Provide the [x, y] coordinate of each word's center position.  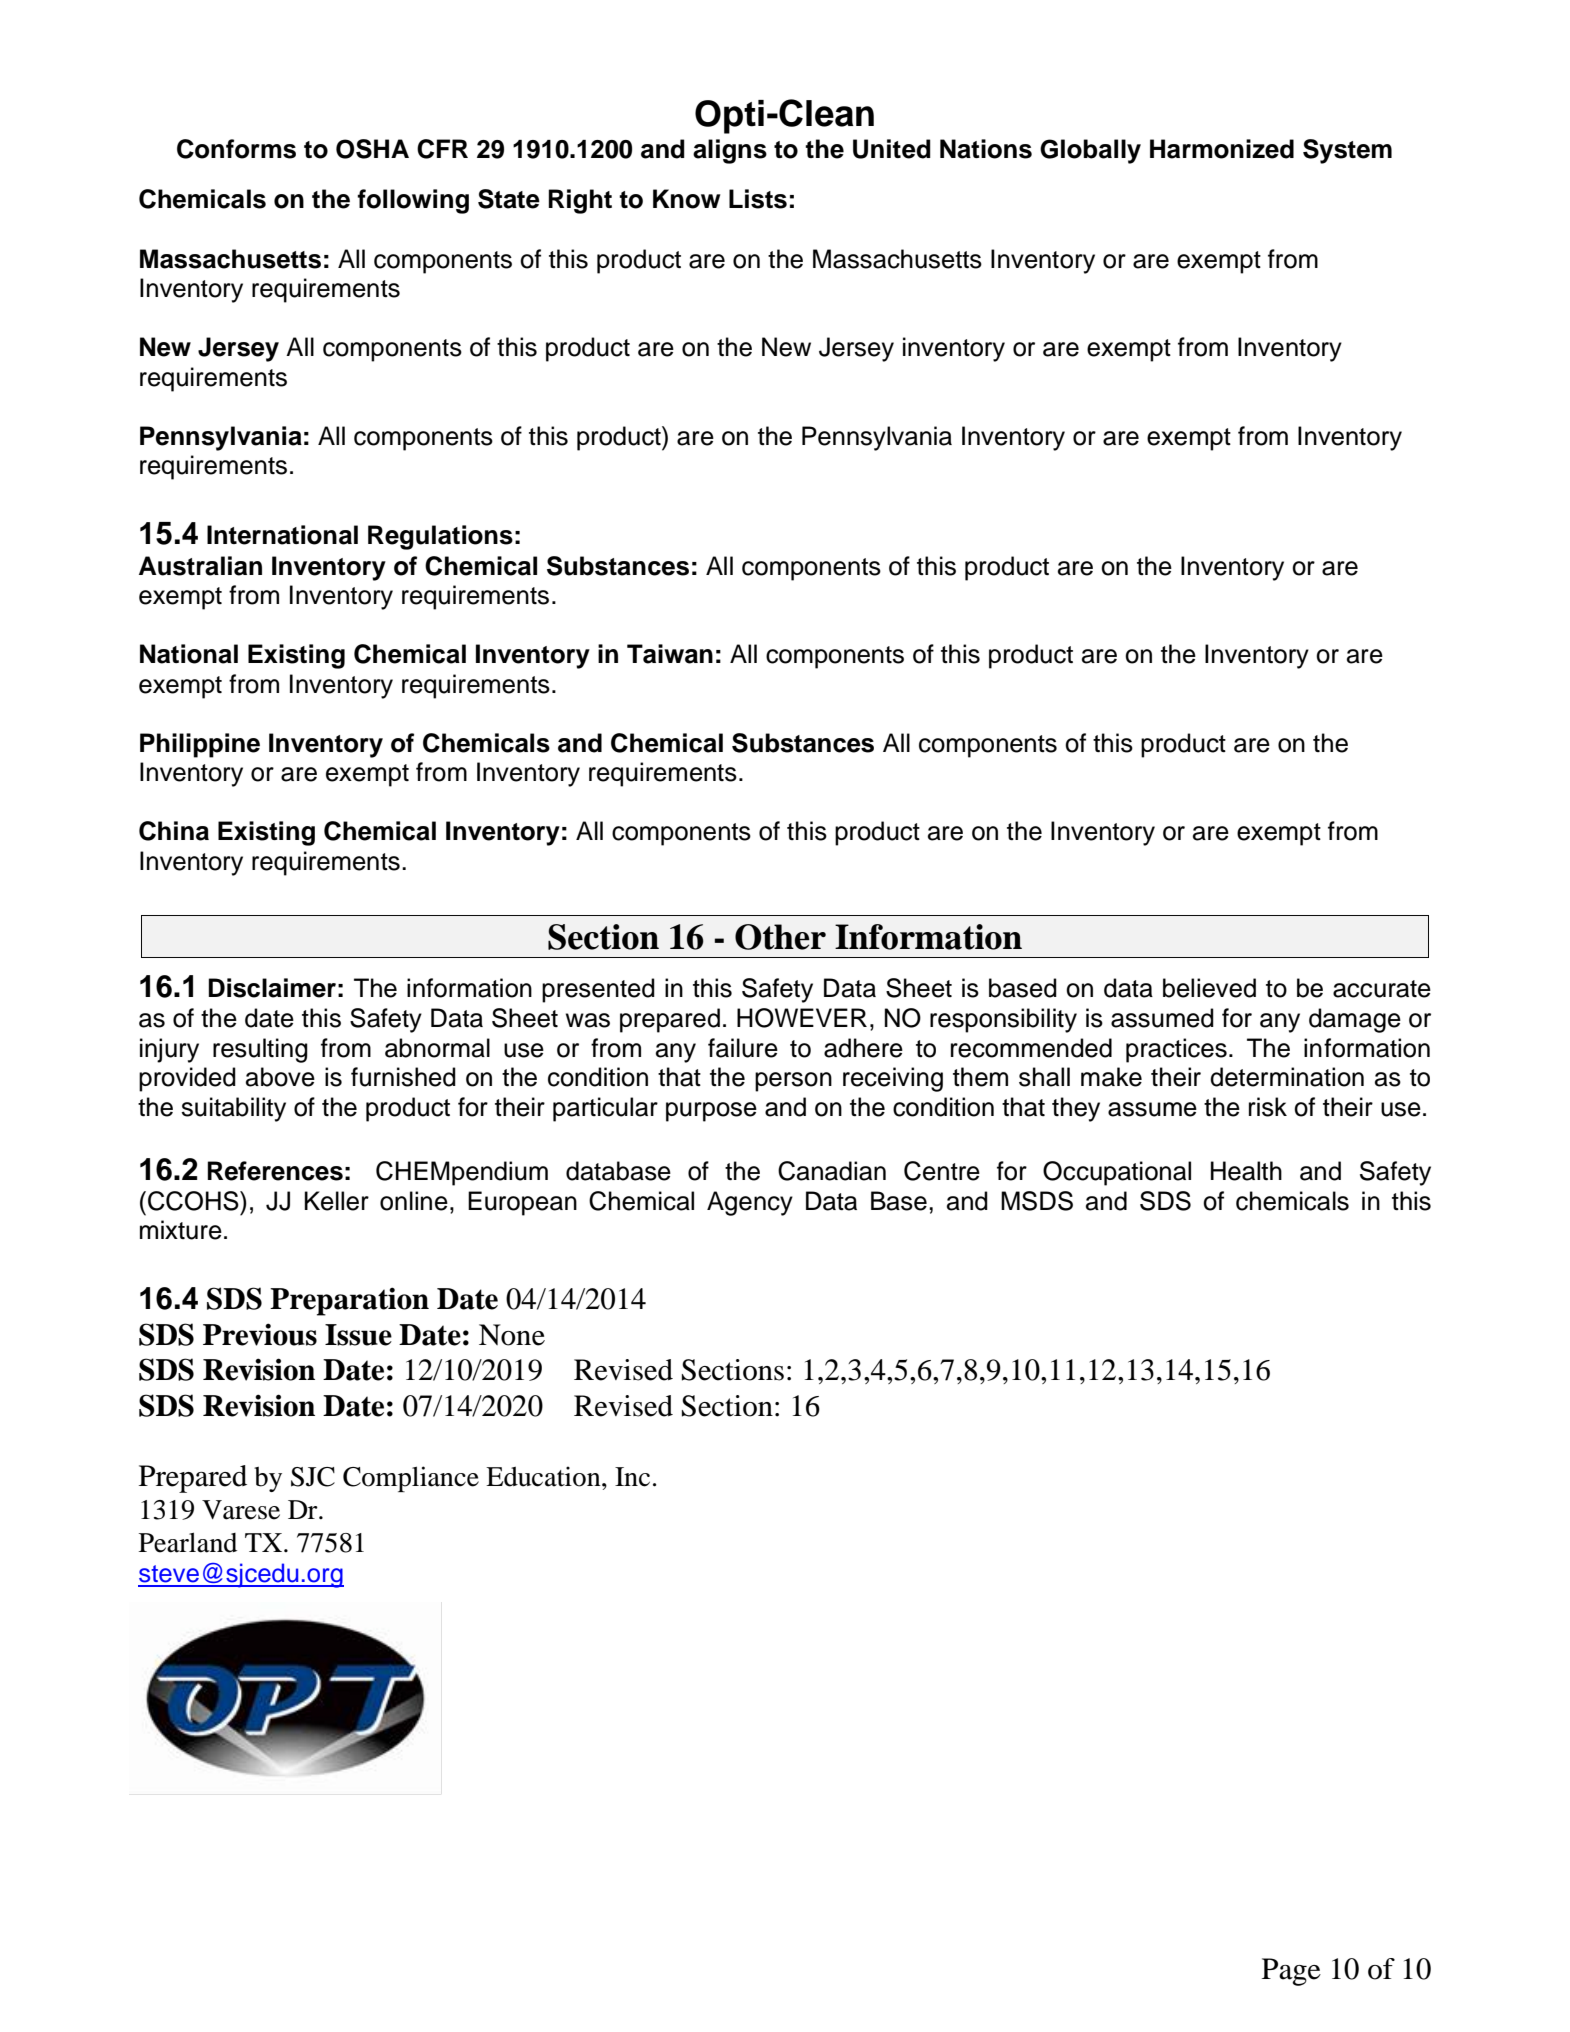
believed [1209, 988]
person [793, 1082]
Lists [758, 199]
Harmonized [1222, 149]
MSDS [1037, 1201]
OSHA [372, 149]
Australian [200, 566]
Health [1246, 1171]
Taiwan [670, 654]
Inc [632, 1477]
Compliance [411, 1479]
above [280, 1077]
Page [1291, 1972]
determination [1287, 1077]
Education [544, 1476]
